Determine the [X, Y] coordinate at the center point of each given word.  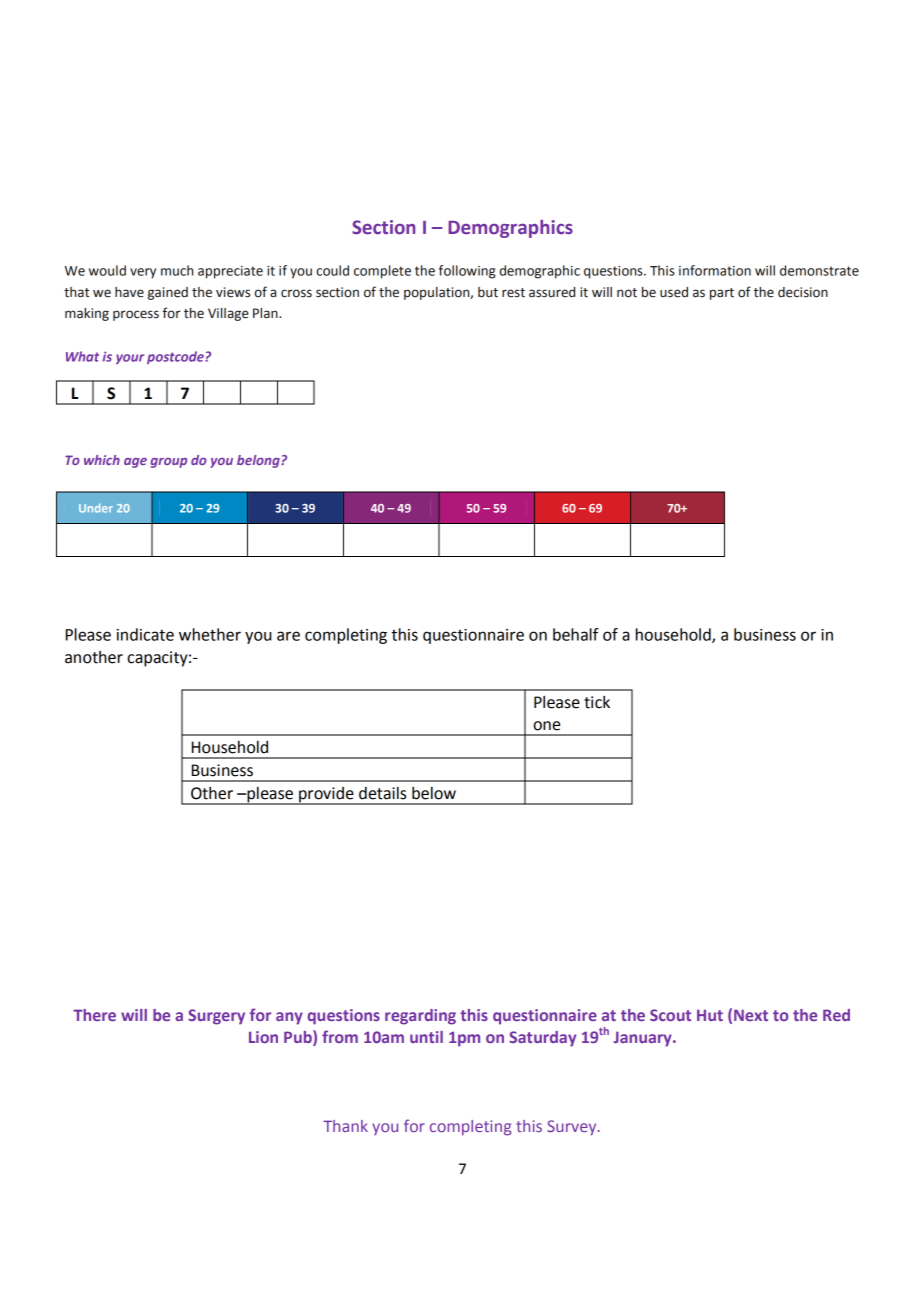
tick [597, 702]
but [488, 292]
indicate [145, 634]
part [722, 294]
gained [168, 293]
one [546, 726]
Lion [263, 1037]
